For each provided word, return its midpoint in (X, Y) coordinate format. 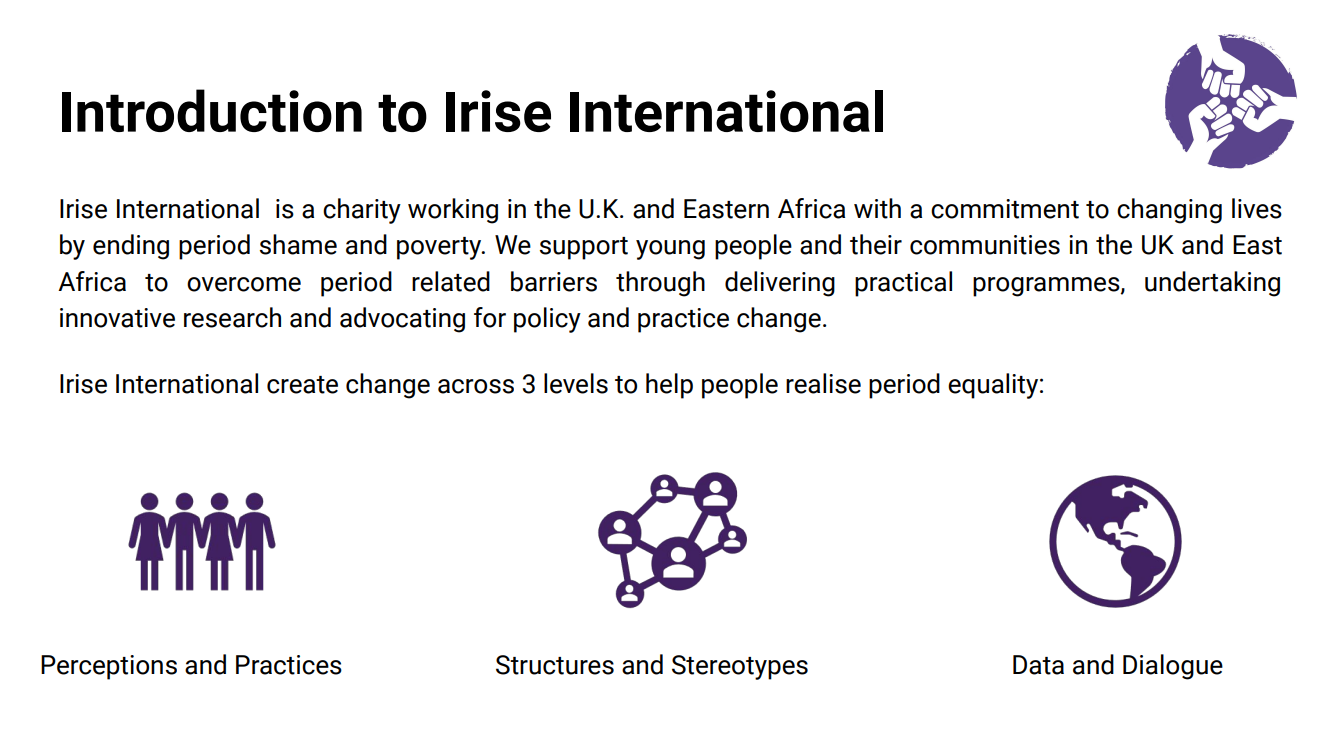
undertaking (1212, 284)
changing (1169, 211)
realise (823, 383)
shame (298, 244)
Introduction (212, 110)
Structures (555, 665)
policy (547, 320)
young (670, 250)
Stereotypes (740, 667)
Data (1038, 665)
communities (985, 245)
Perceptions (109, 667)
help (669, 386)
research (232, 317)
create (302, 385)
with (877, 208)
